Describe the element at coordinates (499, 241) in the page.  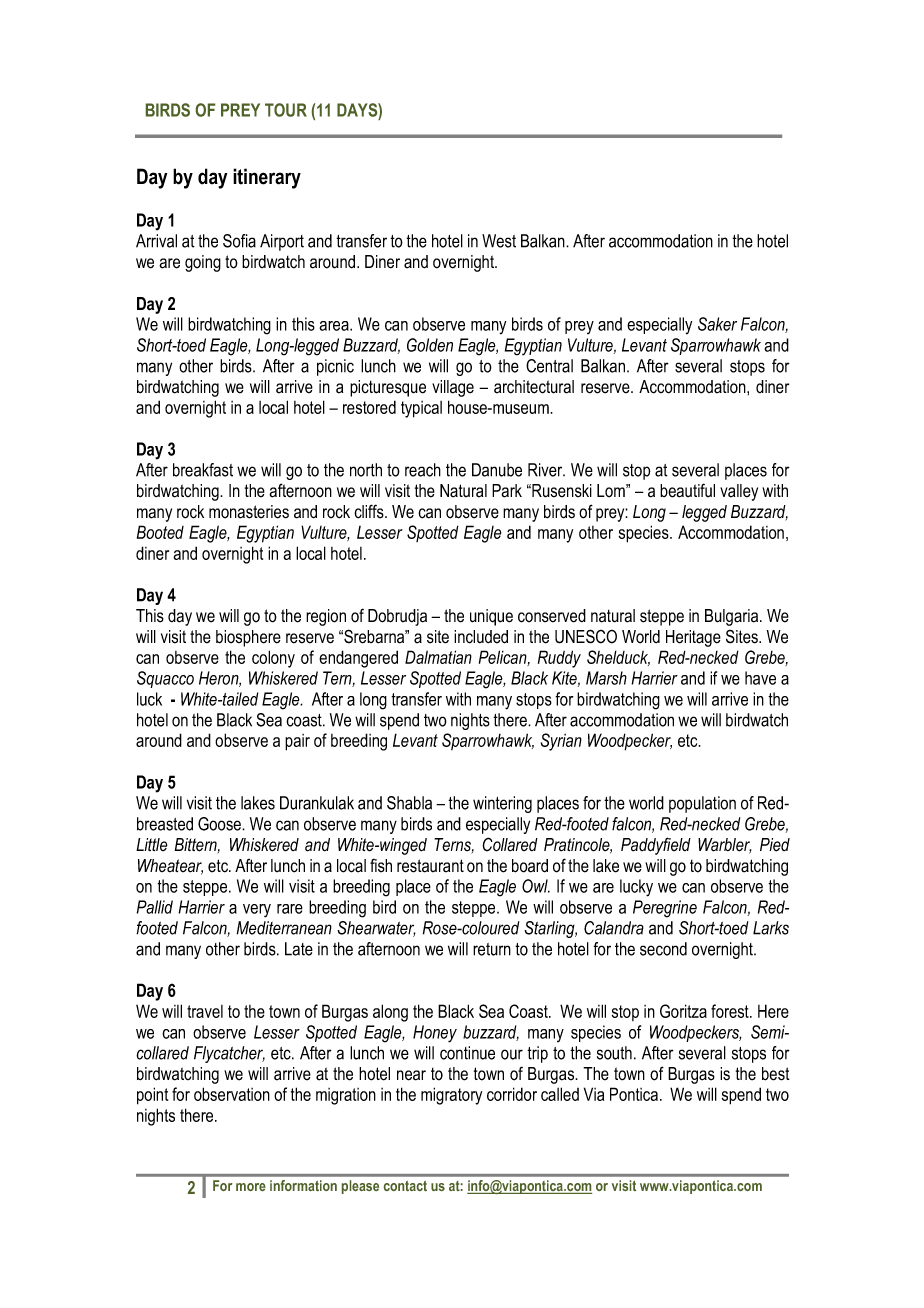
I see `West` at that location.
